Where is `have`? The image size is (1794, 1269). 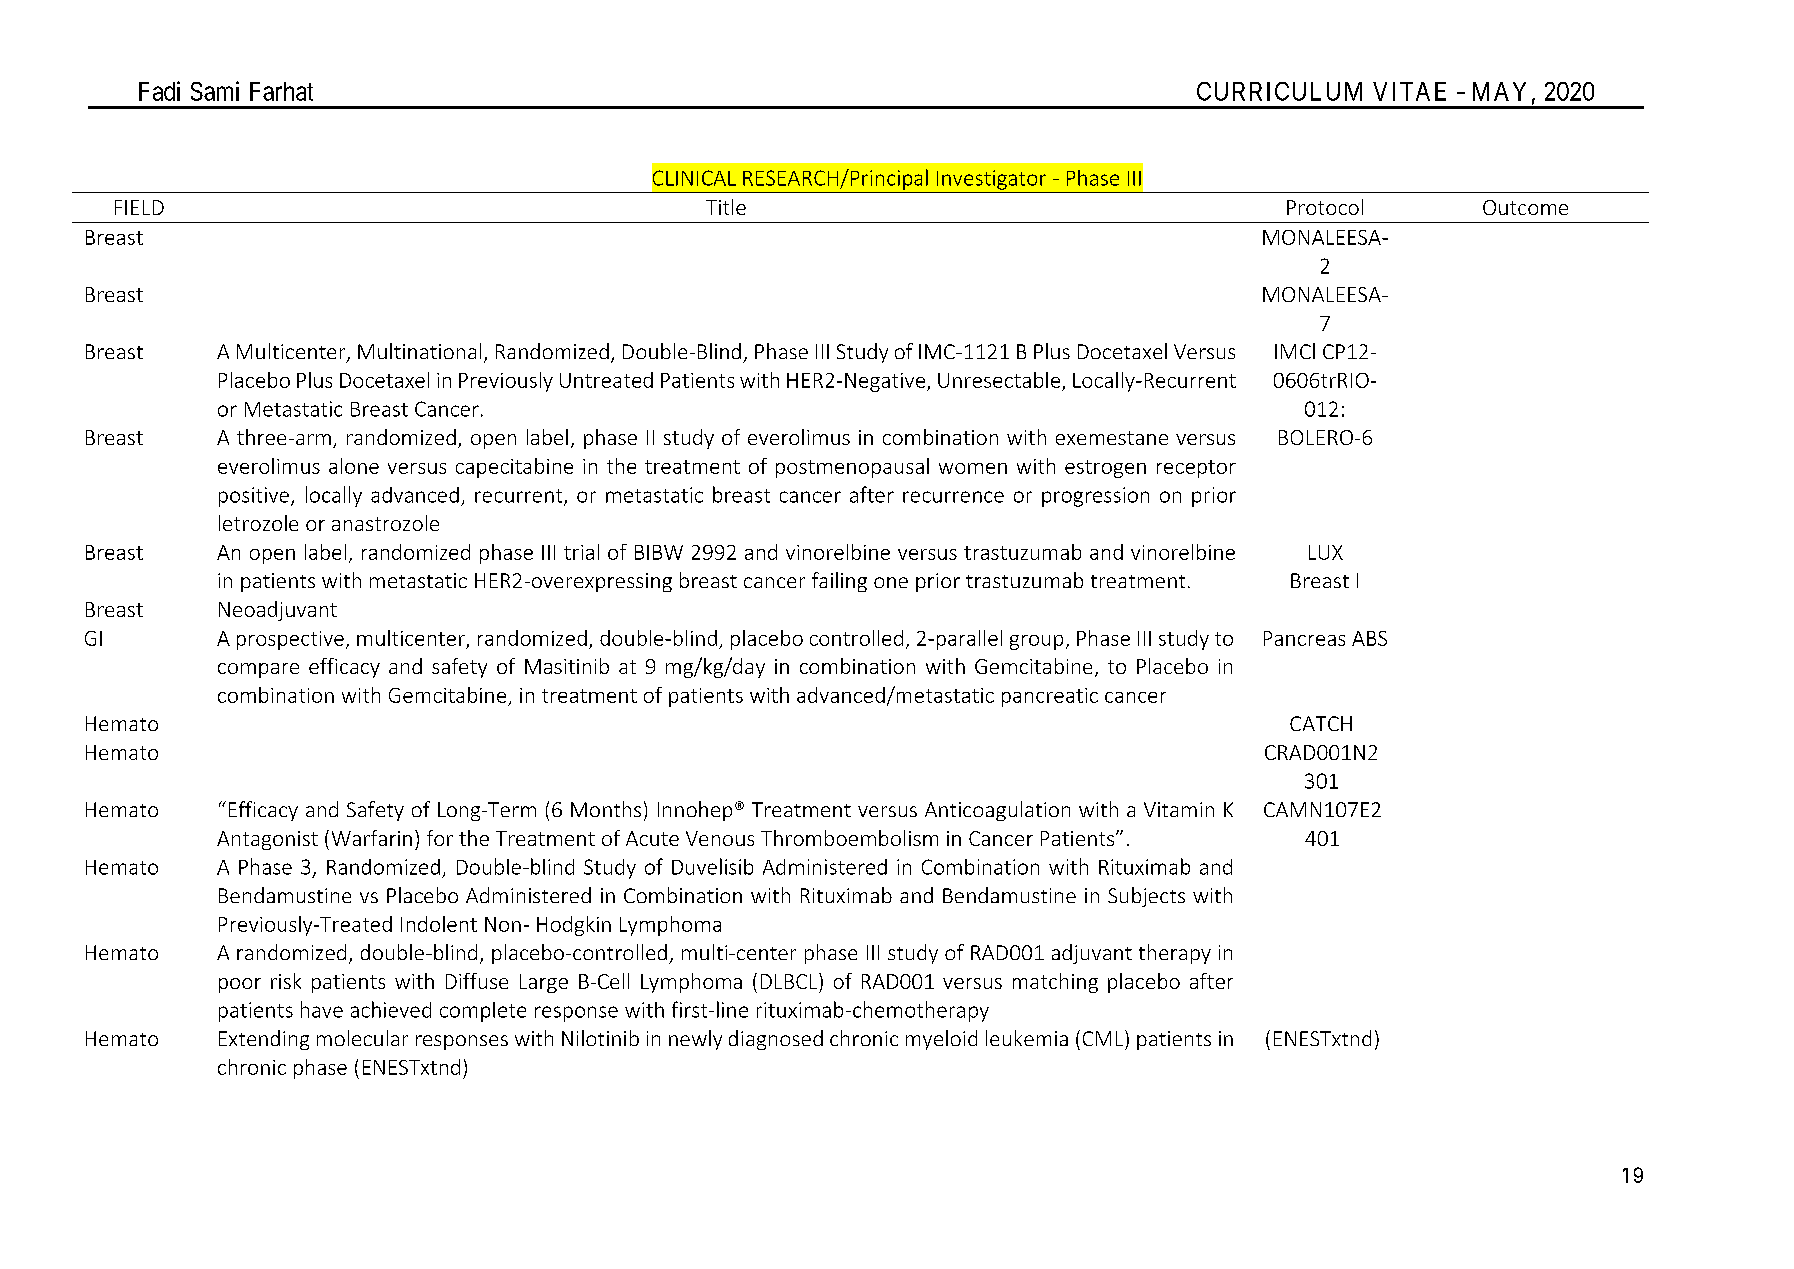
have is located at coordinates (322, 1009).
